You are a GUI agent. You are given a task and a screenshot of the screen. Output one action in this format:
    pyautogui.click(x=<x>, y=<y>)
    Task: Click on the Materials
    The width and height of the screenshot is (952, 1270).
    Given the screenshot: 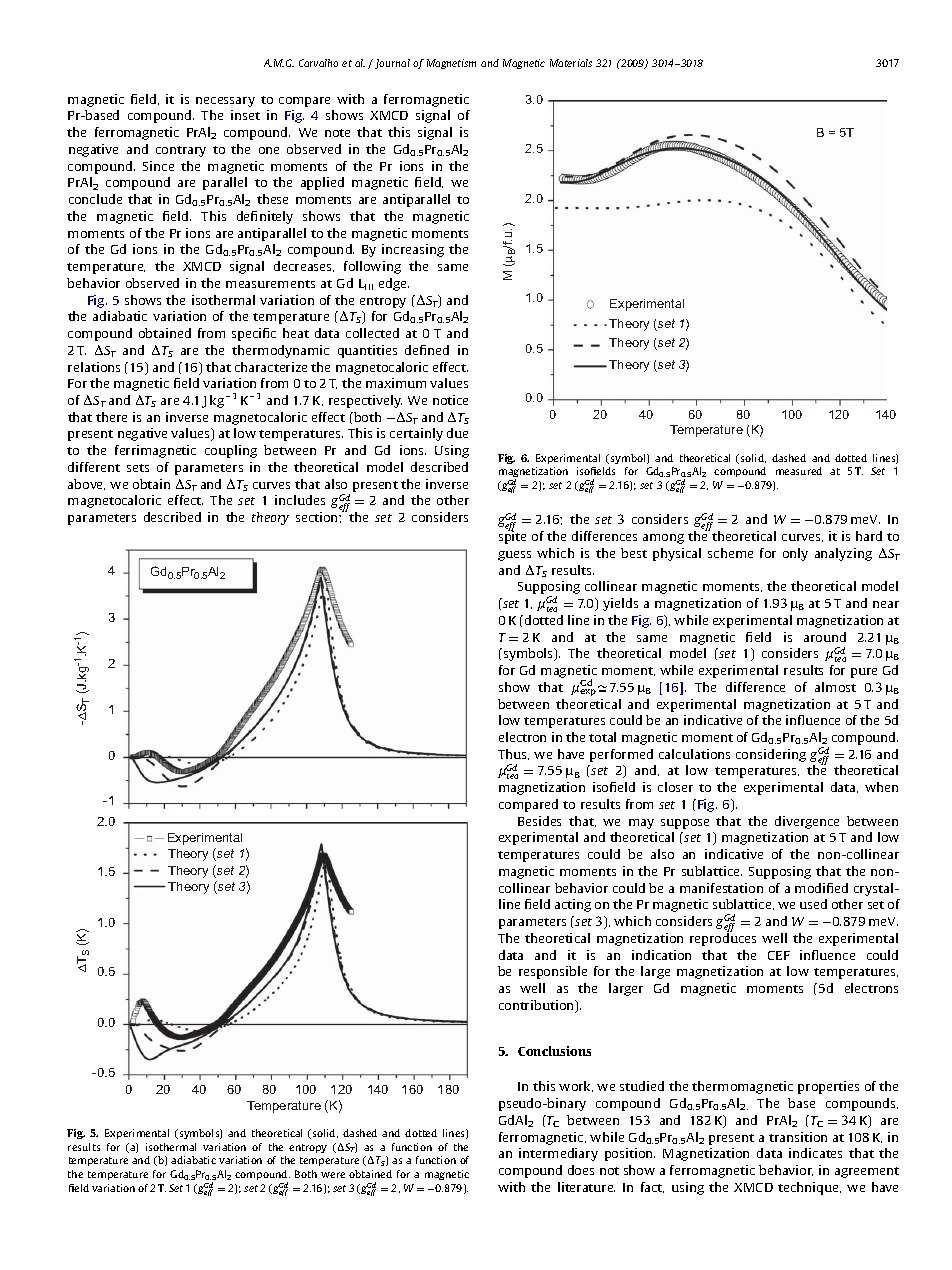 What is the action you would take?
    pyautogui.click(x=571, y=63)
